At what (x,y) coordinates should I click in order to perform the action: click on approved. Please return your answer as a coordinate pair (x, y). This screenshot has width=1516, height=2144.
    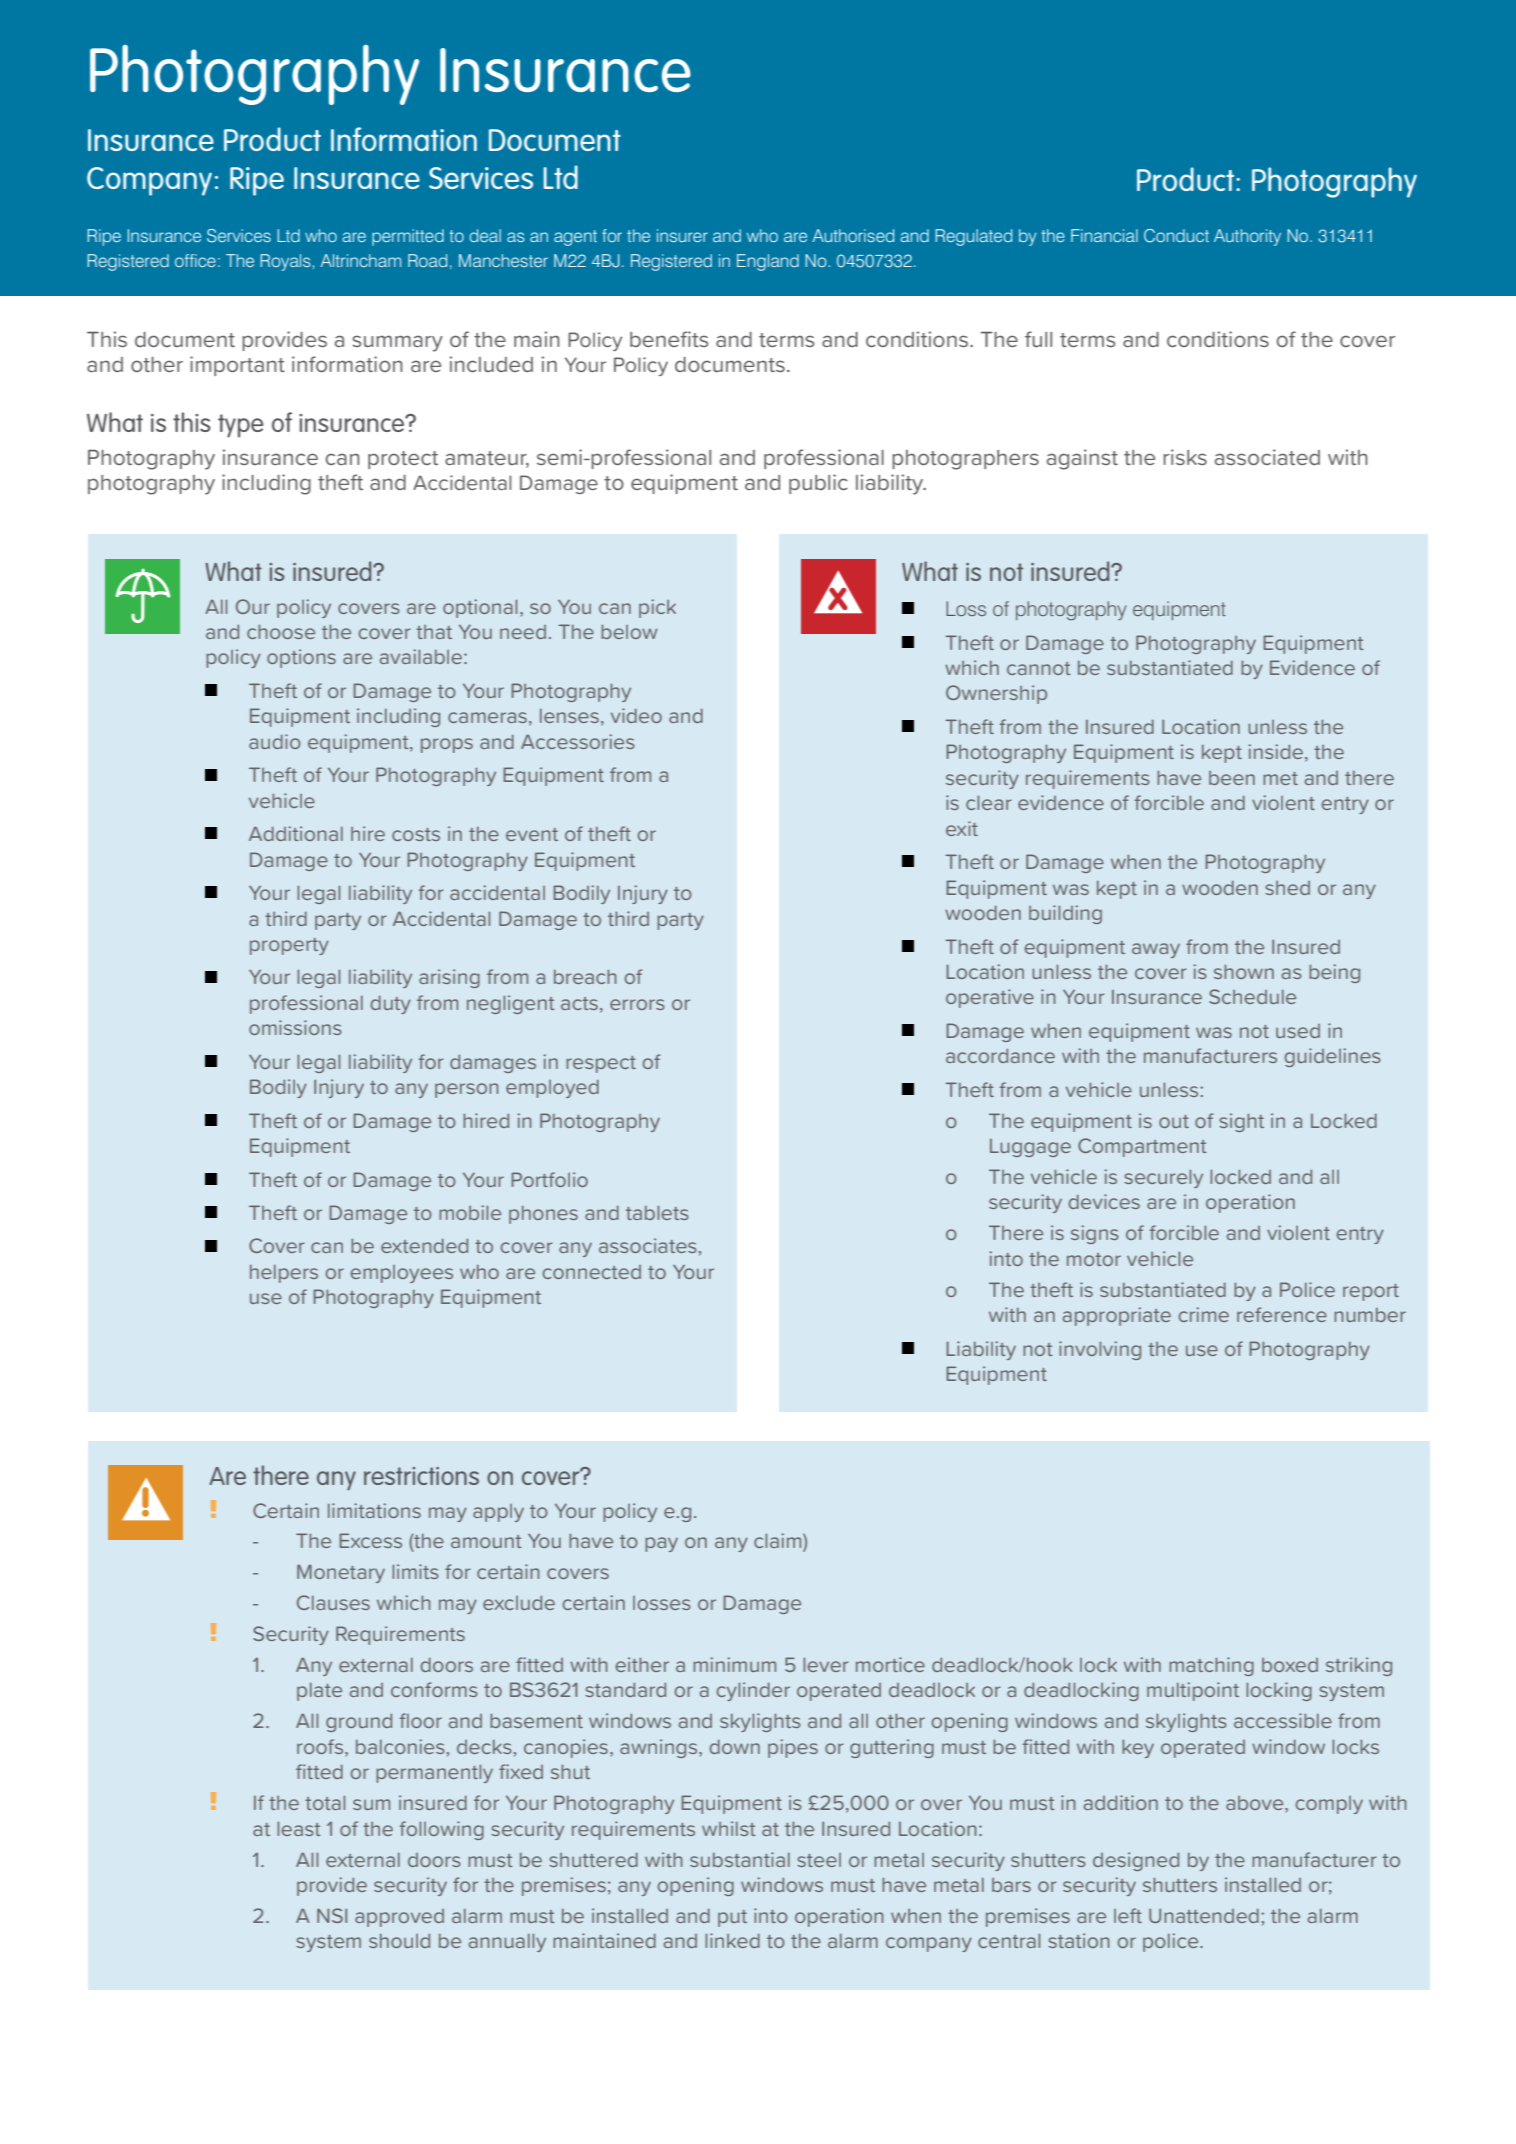
    Looking at the image, I should click on (399, 1918).
